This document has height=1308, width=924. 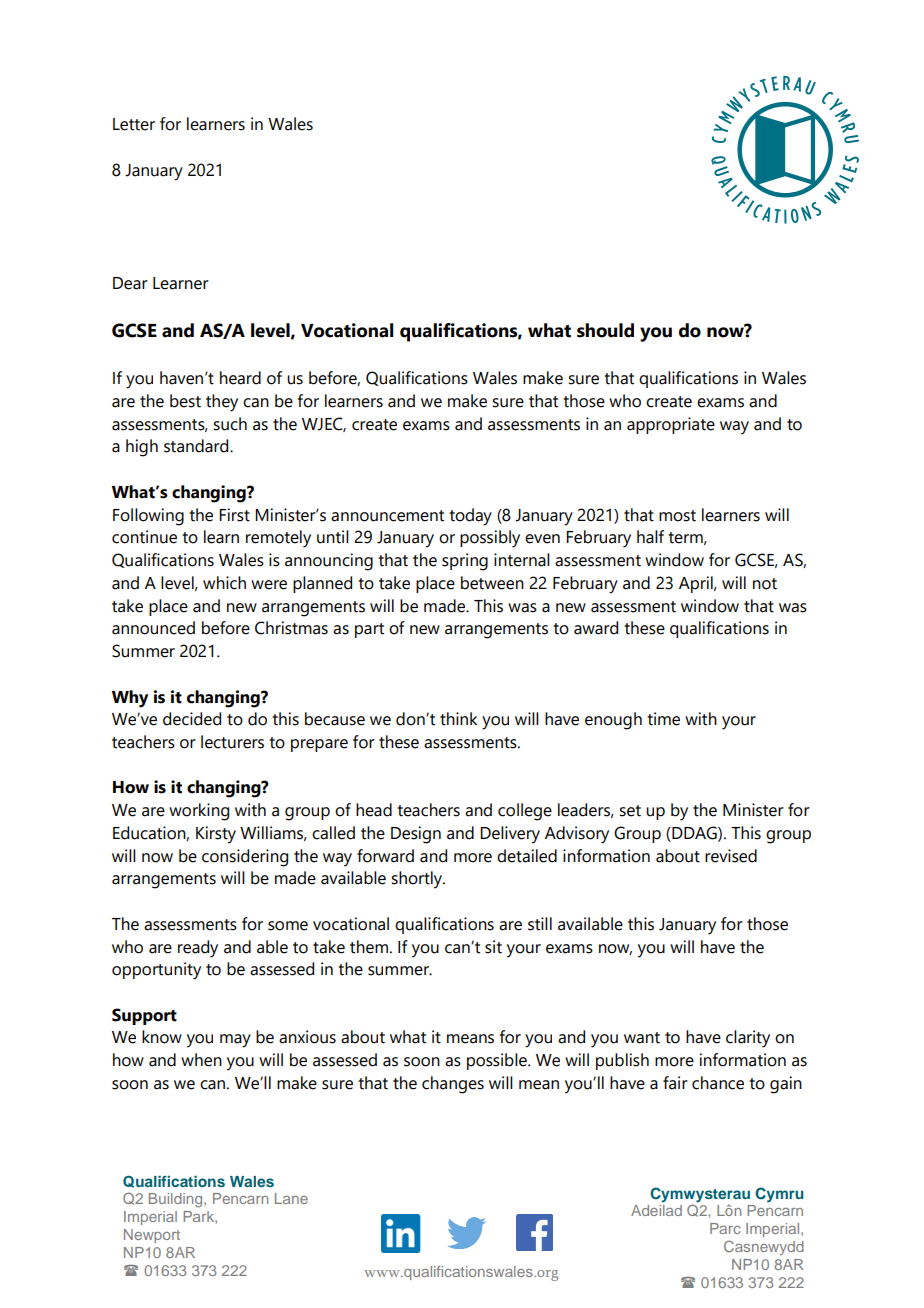 I want to click on decided, so click(x=192, y=719).
